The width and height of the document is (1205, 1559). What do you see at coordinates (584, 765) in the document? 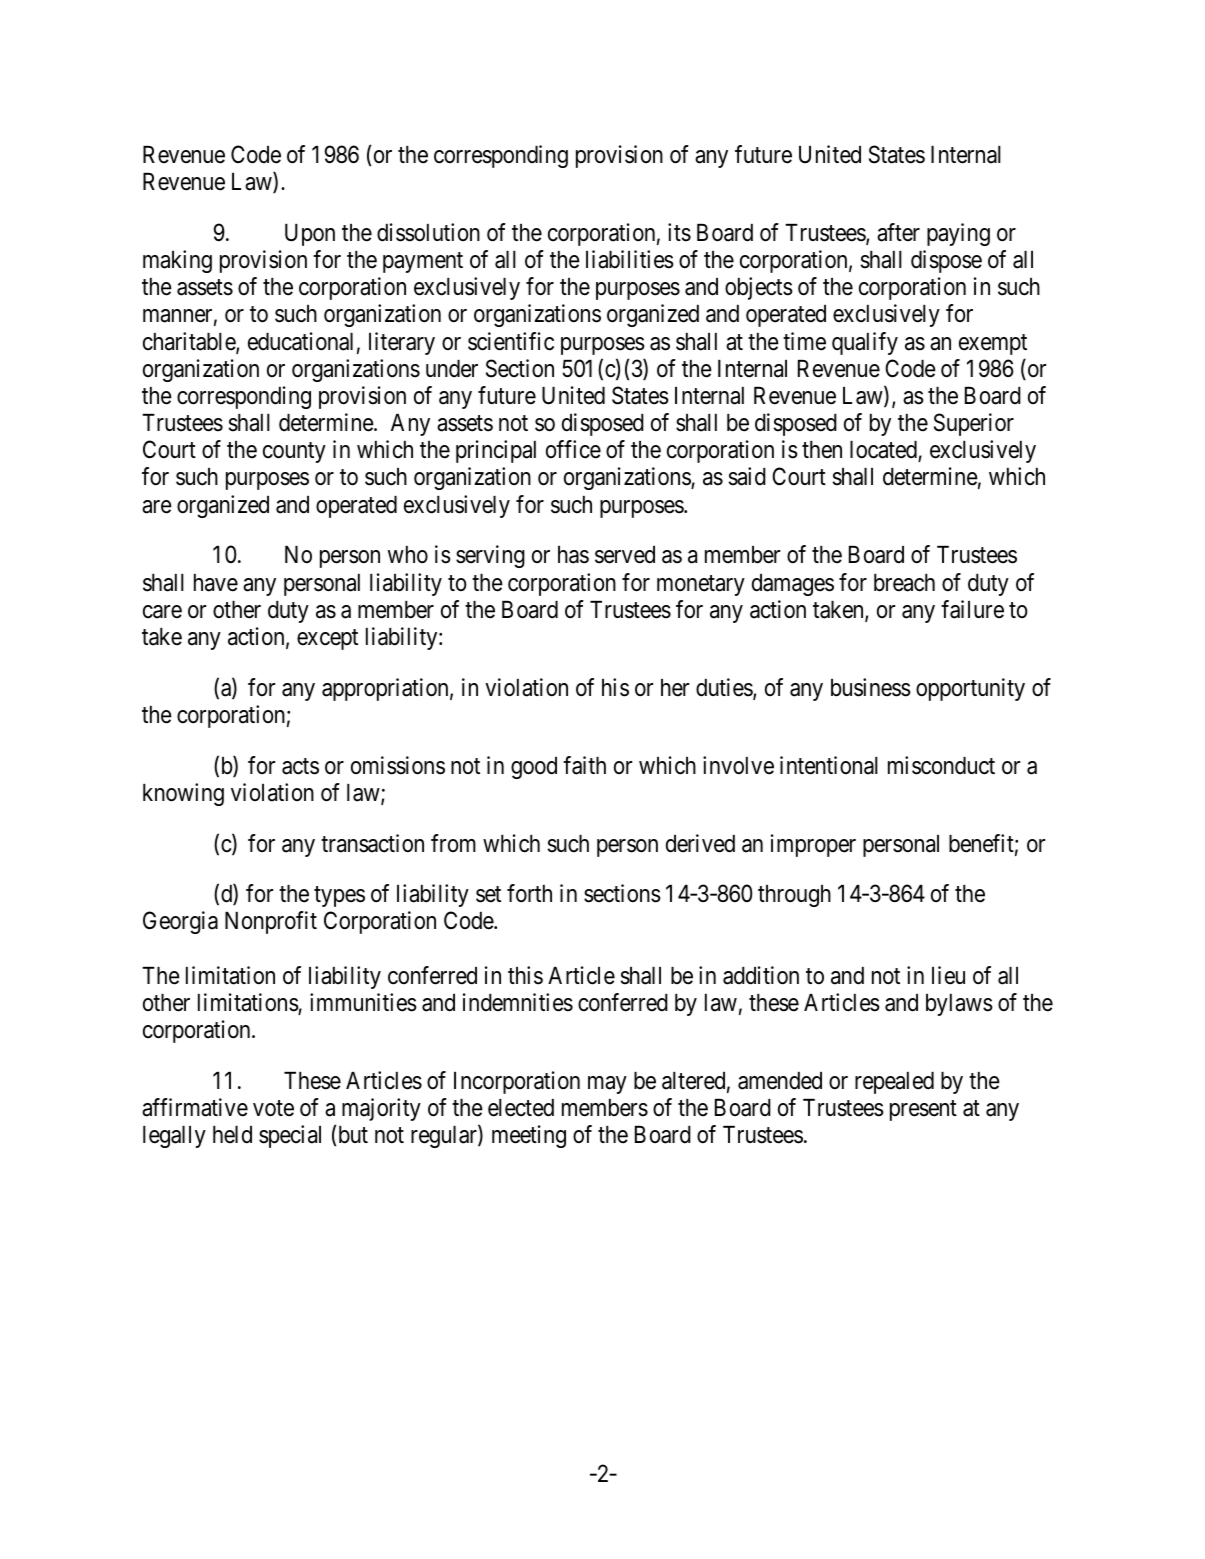
I see `faith` at bounding box center [584, 765].
